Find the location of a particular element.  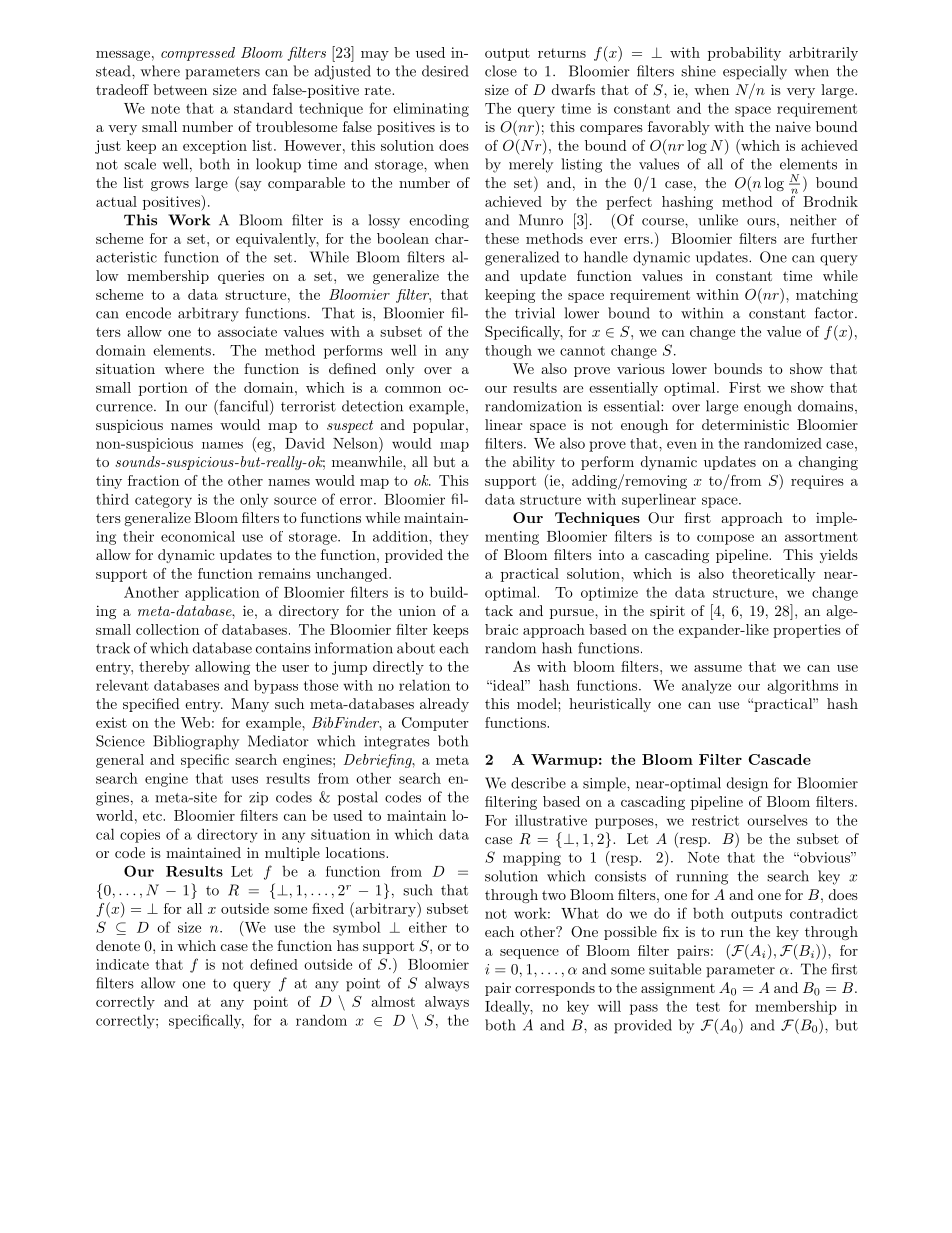

economical is located at coordinates (198, 536).
